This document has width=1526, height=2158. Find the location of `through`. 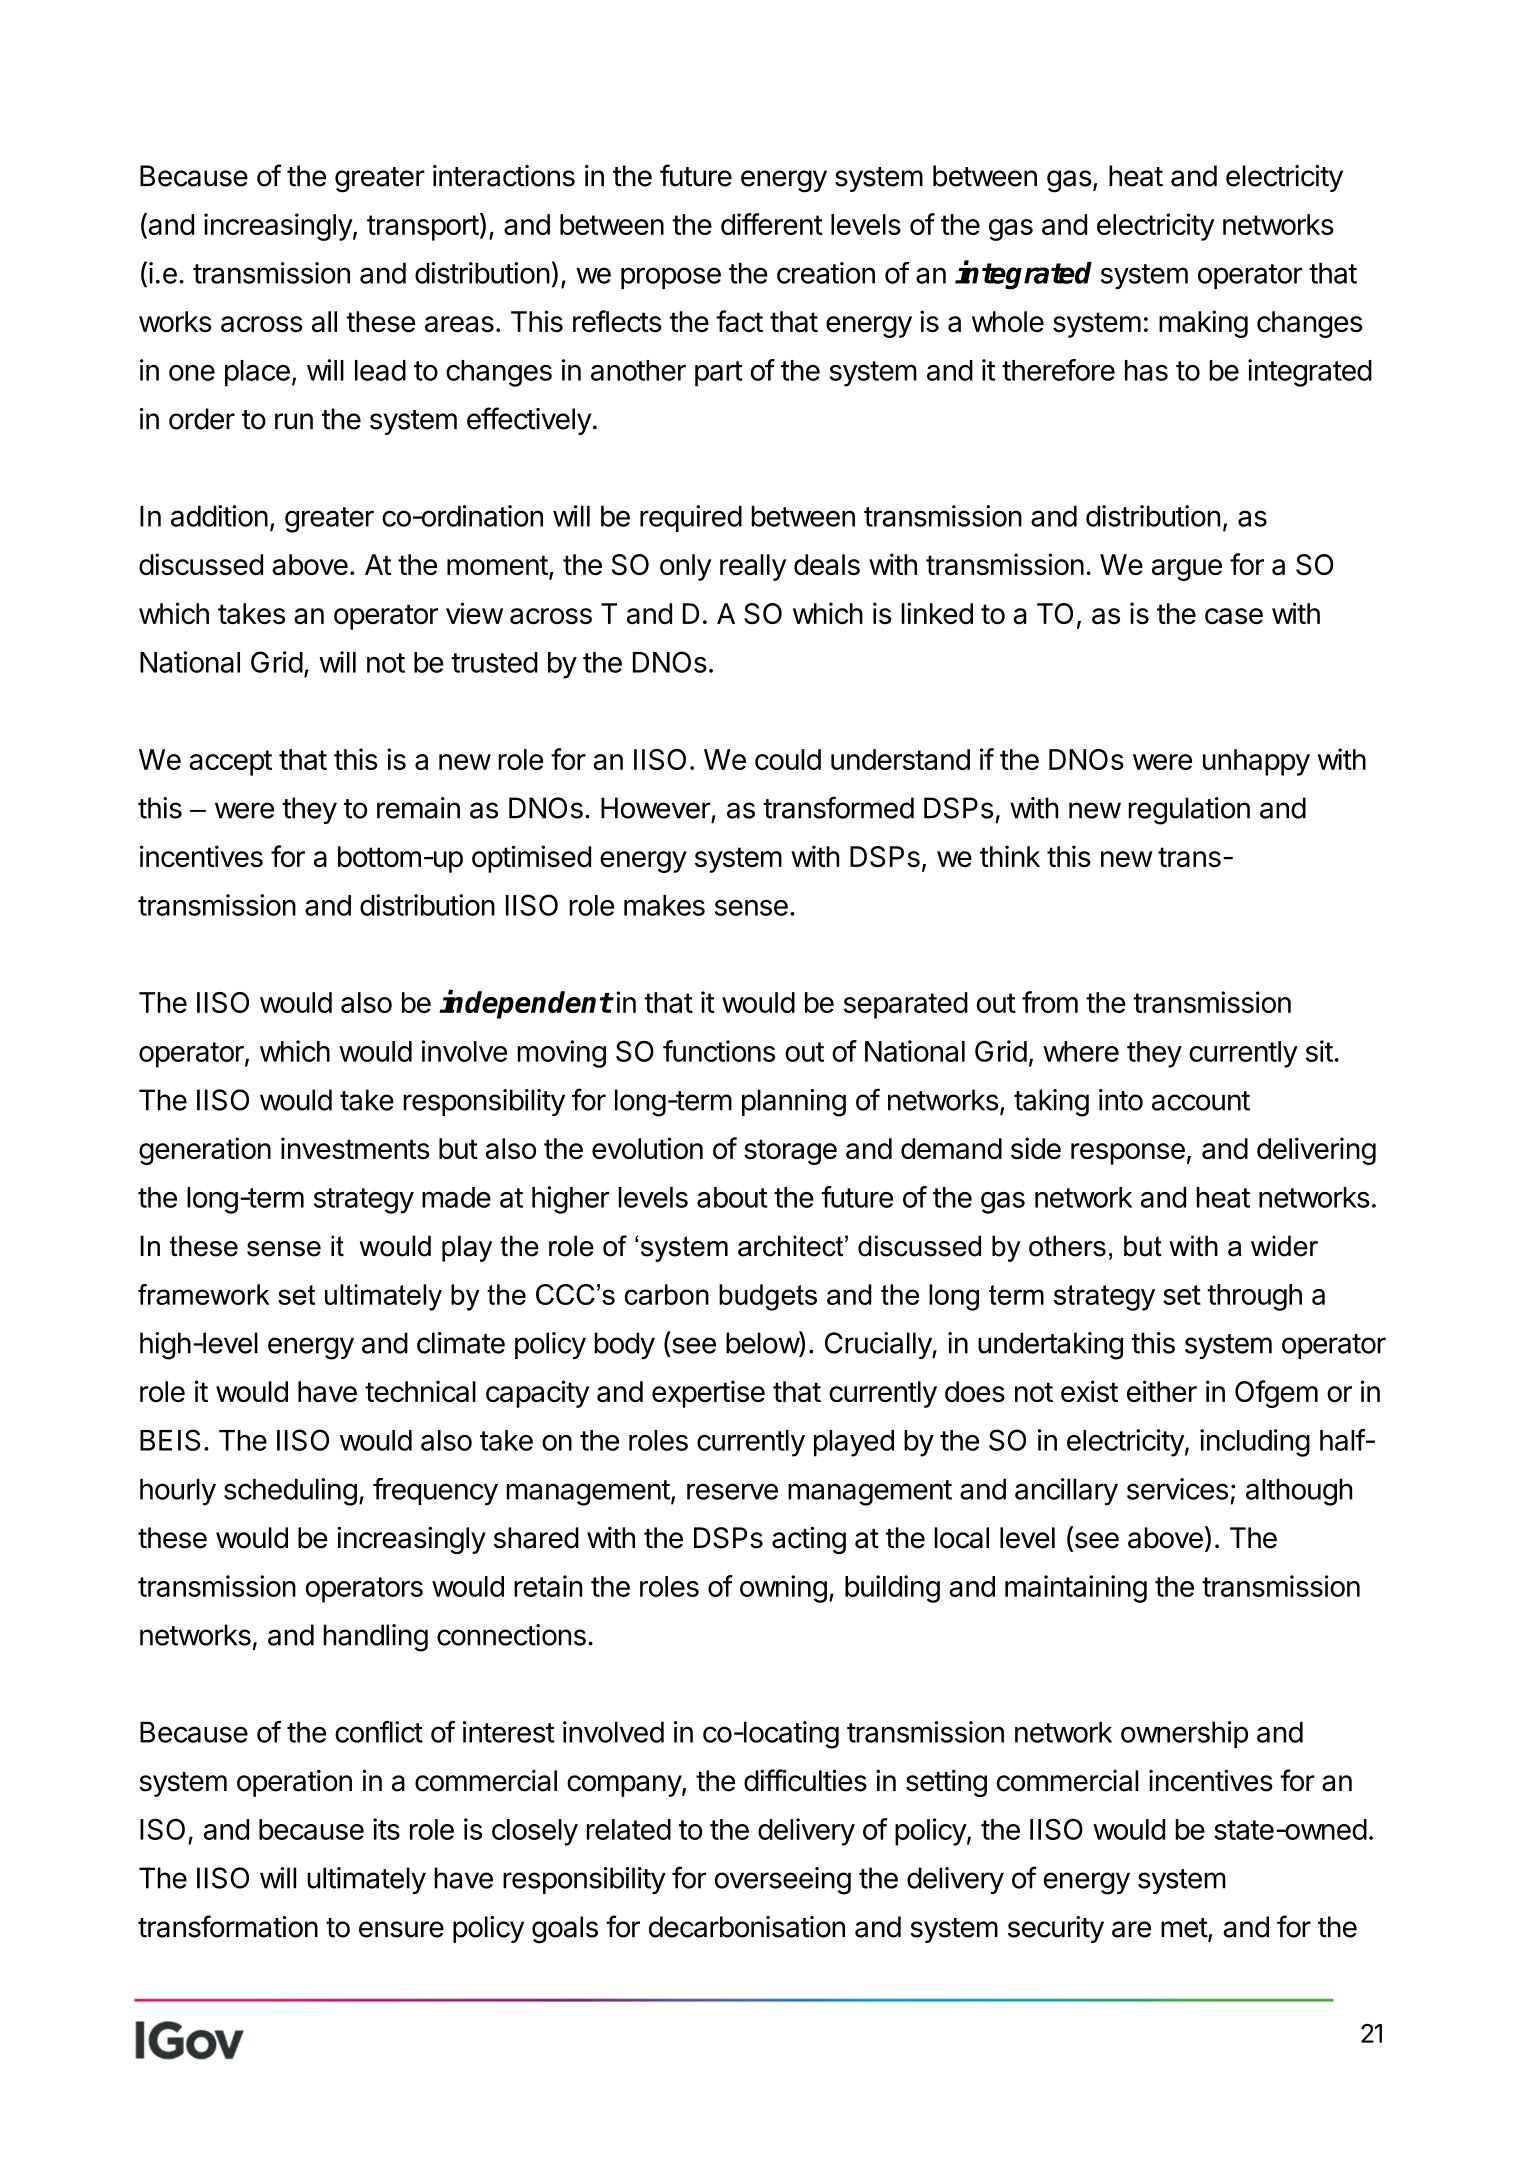

through is located at coordinates (1254, 1297).
